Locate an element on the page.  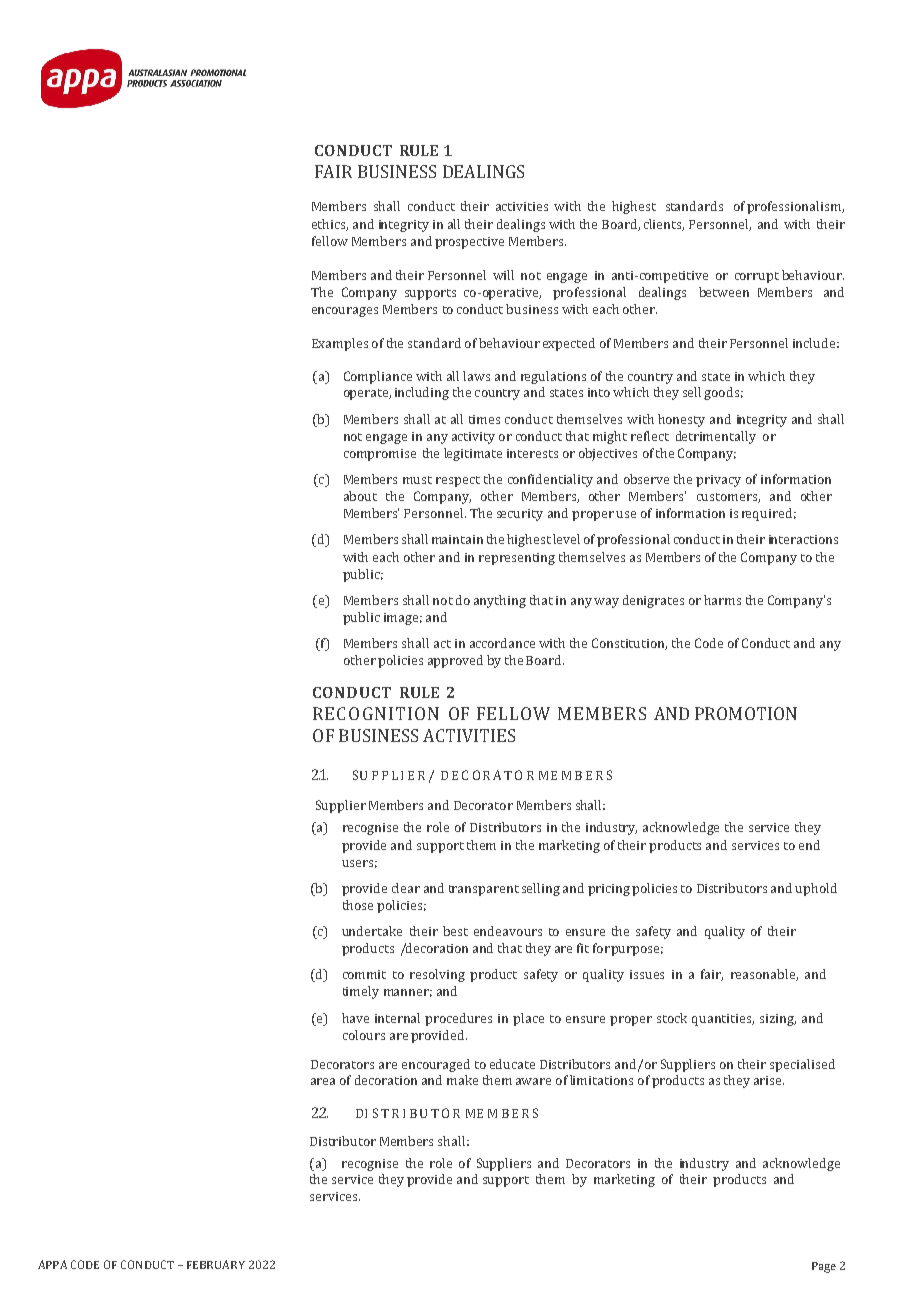
RECOGNITION is located at coordinates (376, 713).
